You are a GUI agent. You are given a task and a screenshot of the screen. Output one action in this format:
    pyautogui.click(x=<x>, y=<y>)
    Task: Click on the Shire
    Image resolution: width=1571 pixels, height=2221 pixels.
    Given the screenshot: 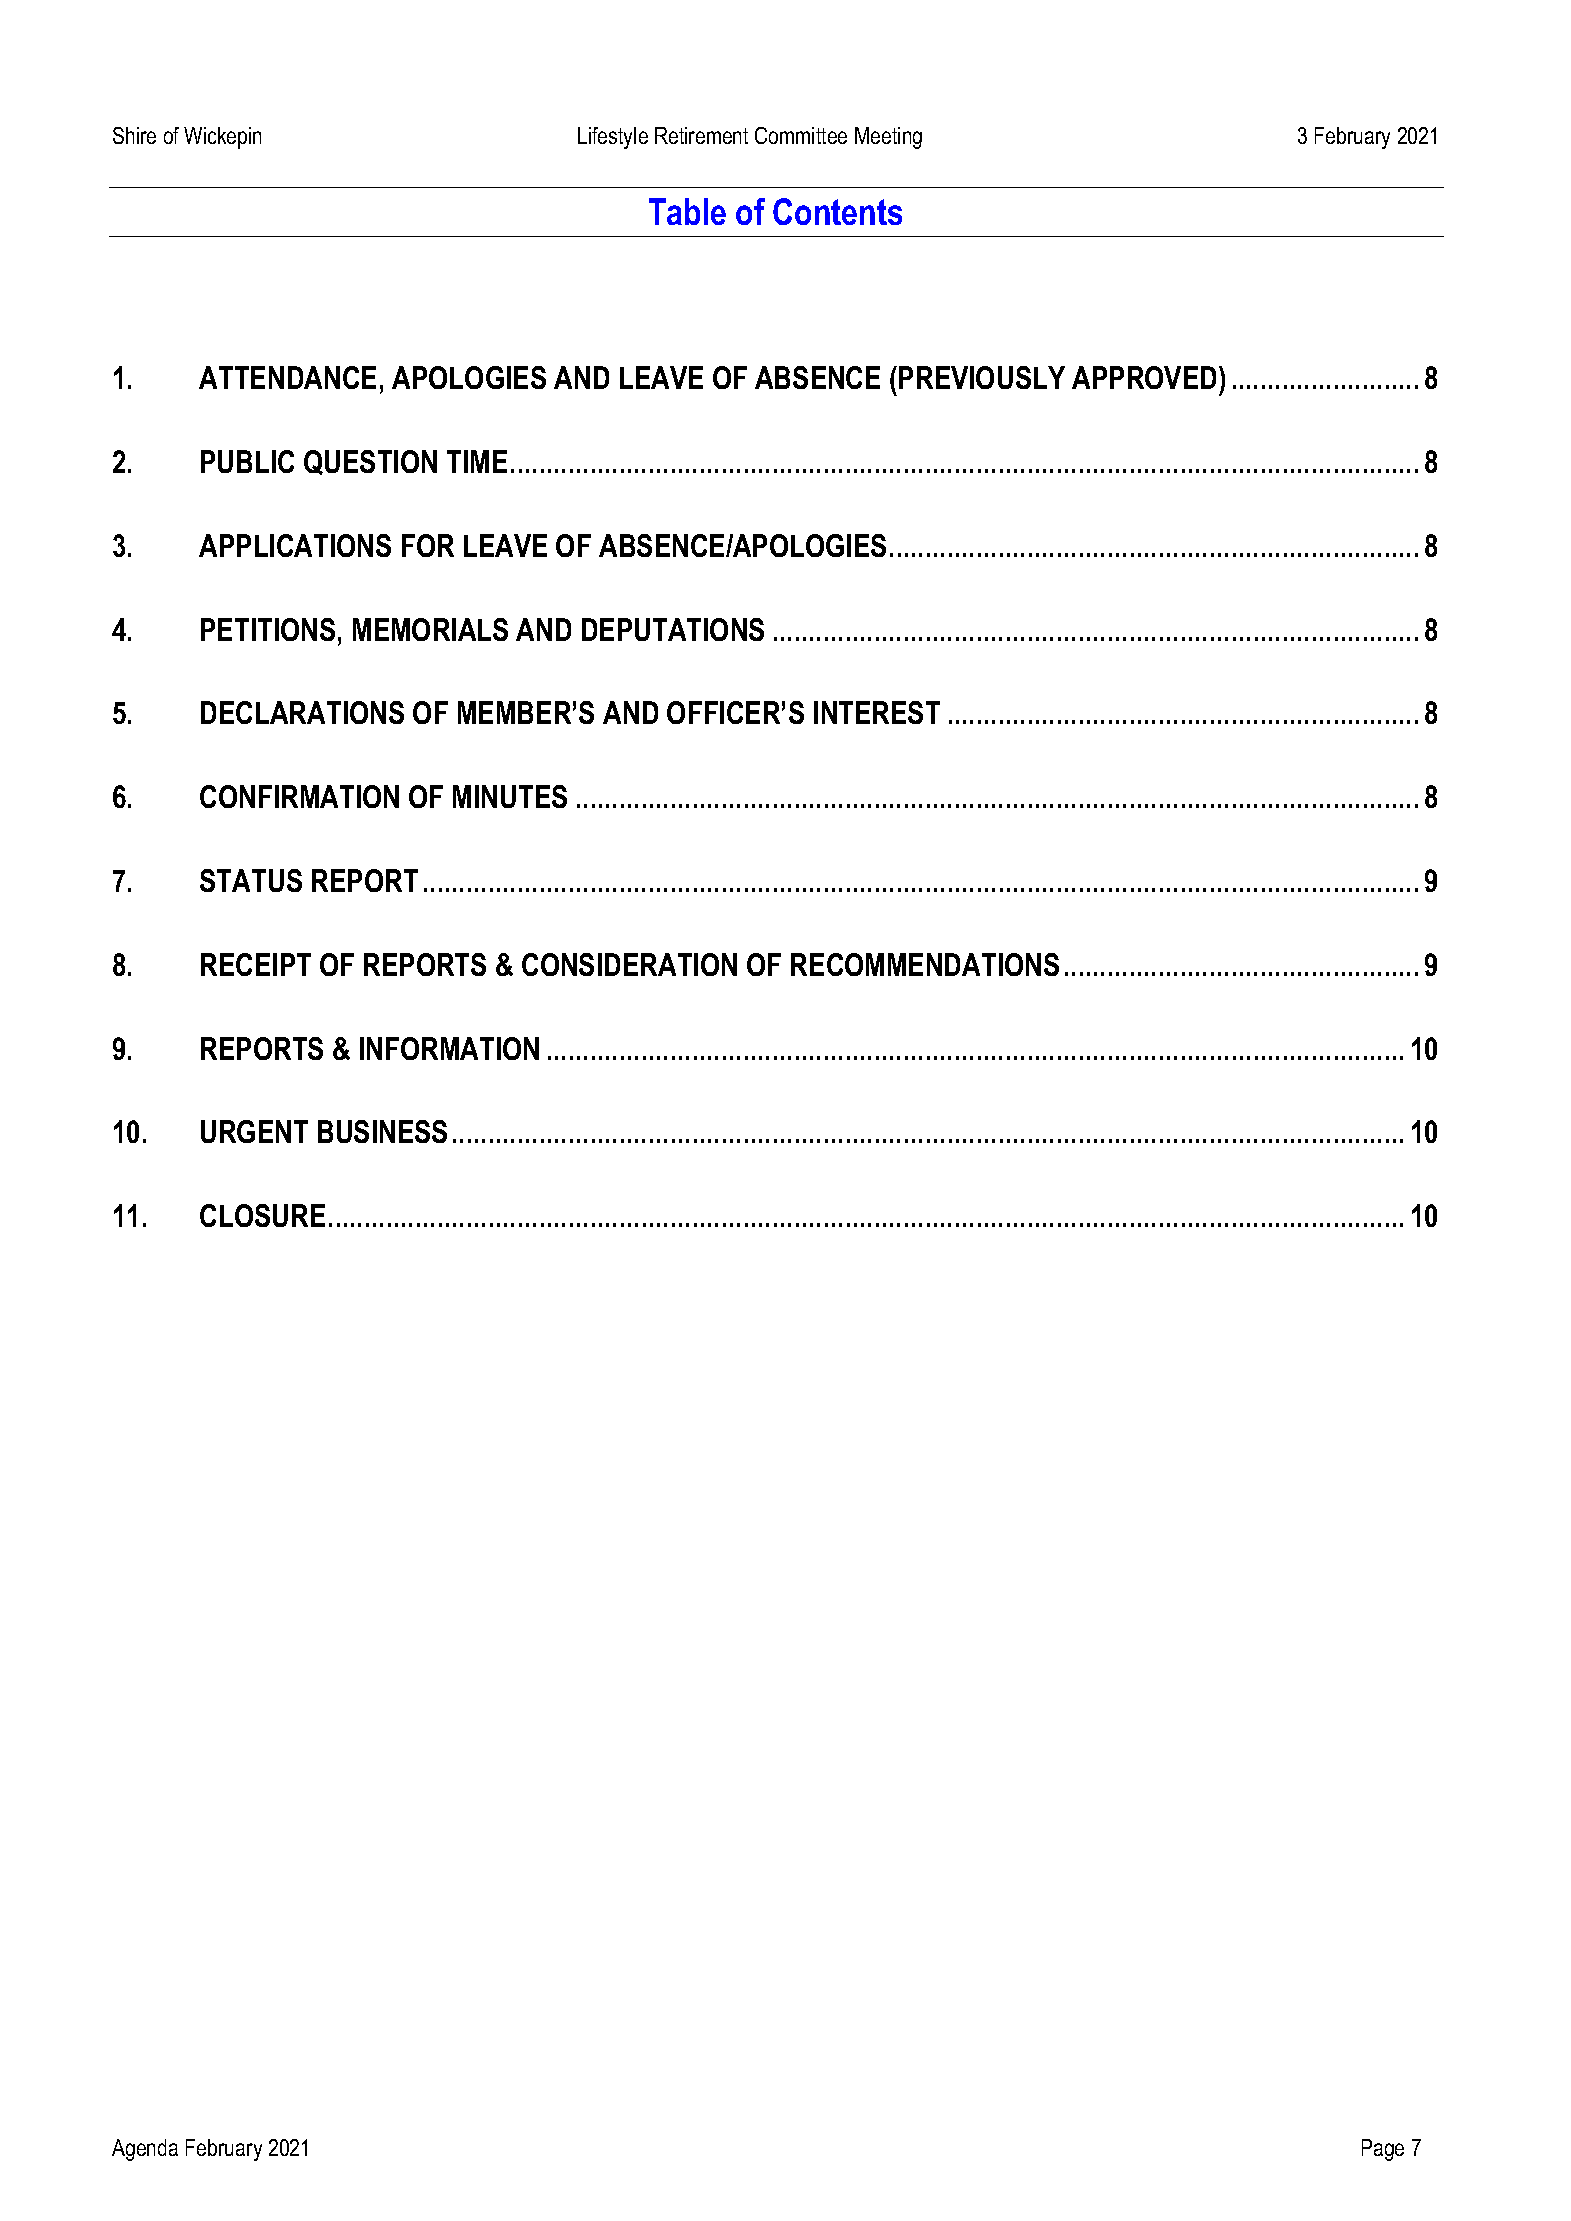 What is the action you would take?
    pyautogui.click(x=134, y=135)
